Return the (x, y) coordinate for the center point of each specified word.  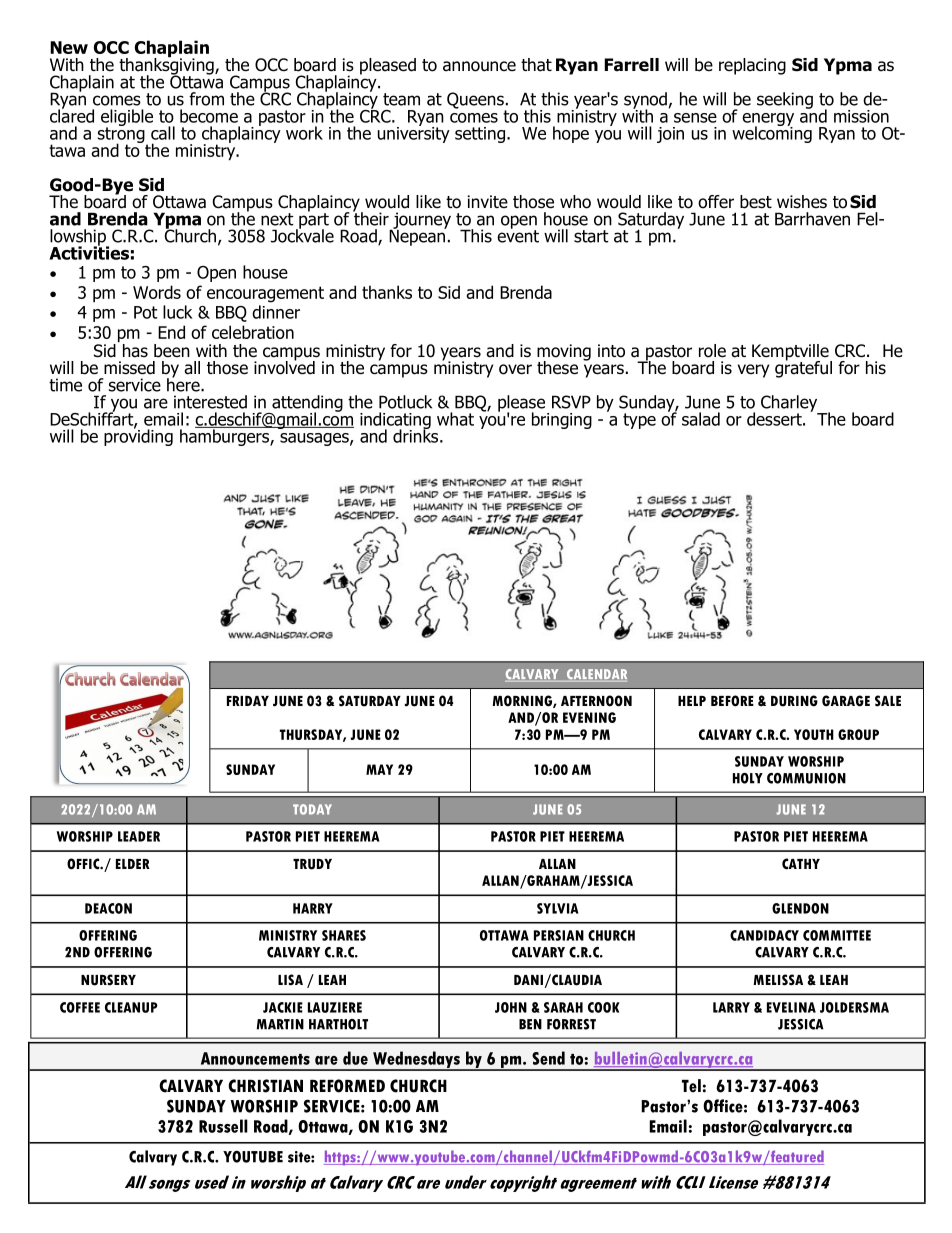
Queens (476, 101)
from (206, 99)
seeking (785, 100)
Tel (691, 1086)
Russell (223, 1126)
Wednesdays (416, 1060)
